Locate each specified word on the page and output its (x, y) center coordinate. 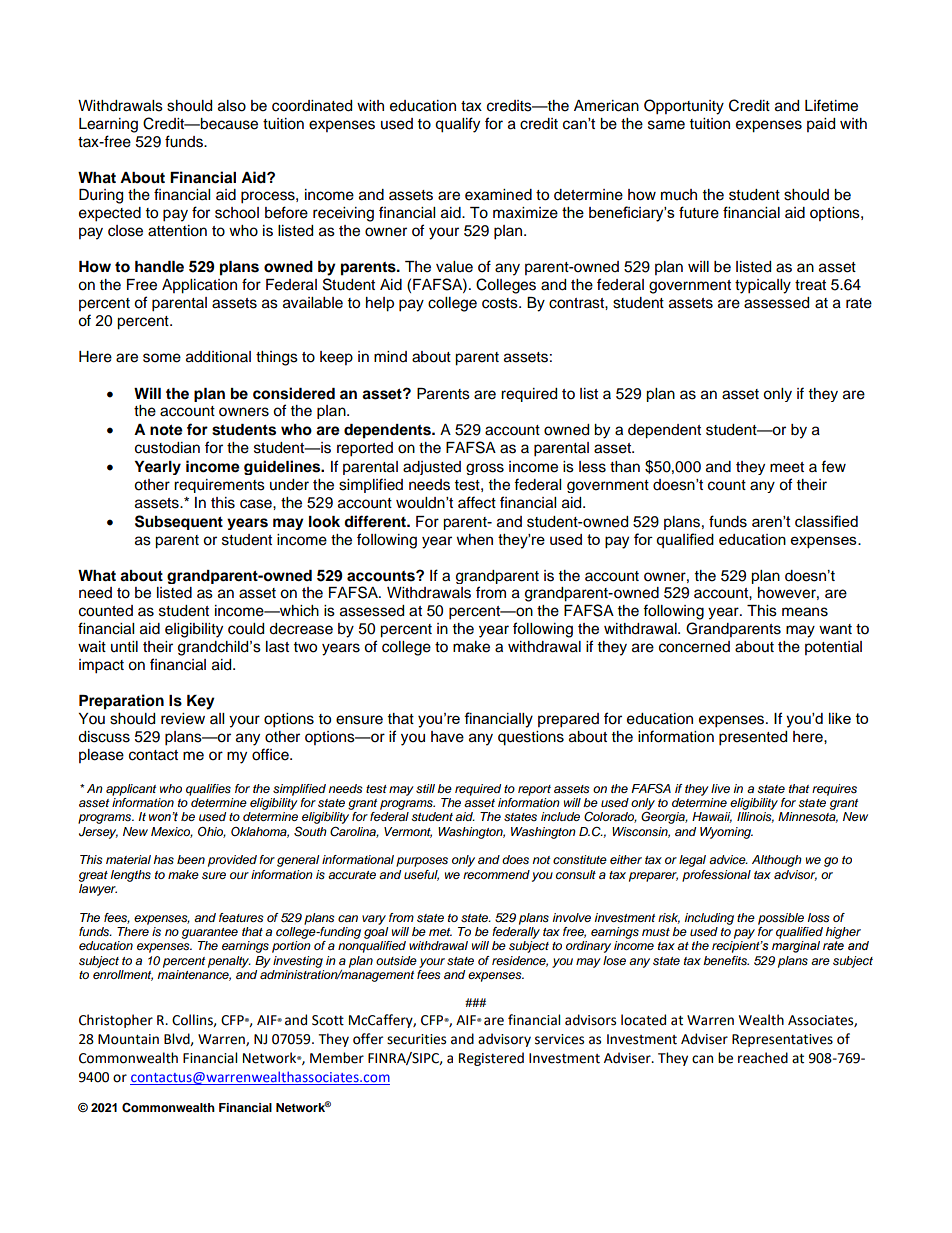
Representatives (782, 1040)
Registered (491, 1059)
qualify (457, 125)
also (232, 106)
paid (821, 125)
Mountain (128, 1039)
